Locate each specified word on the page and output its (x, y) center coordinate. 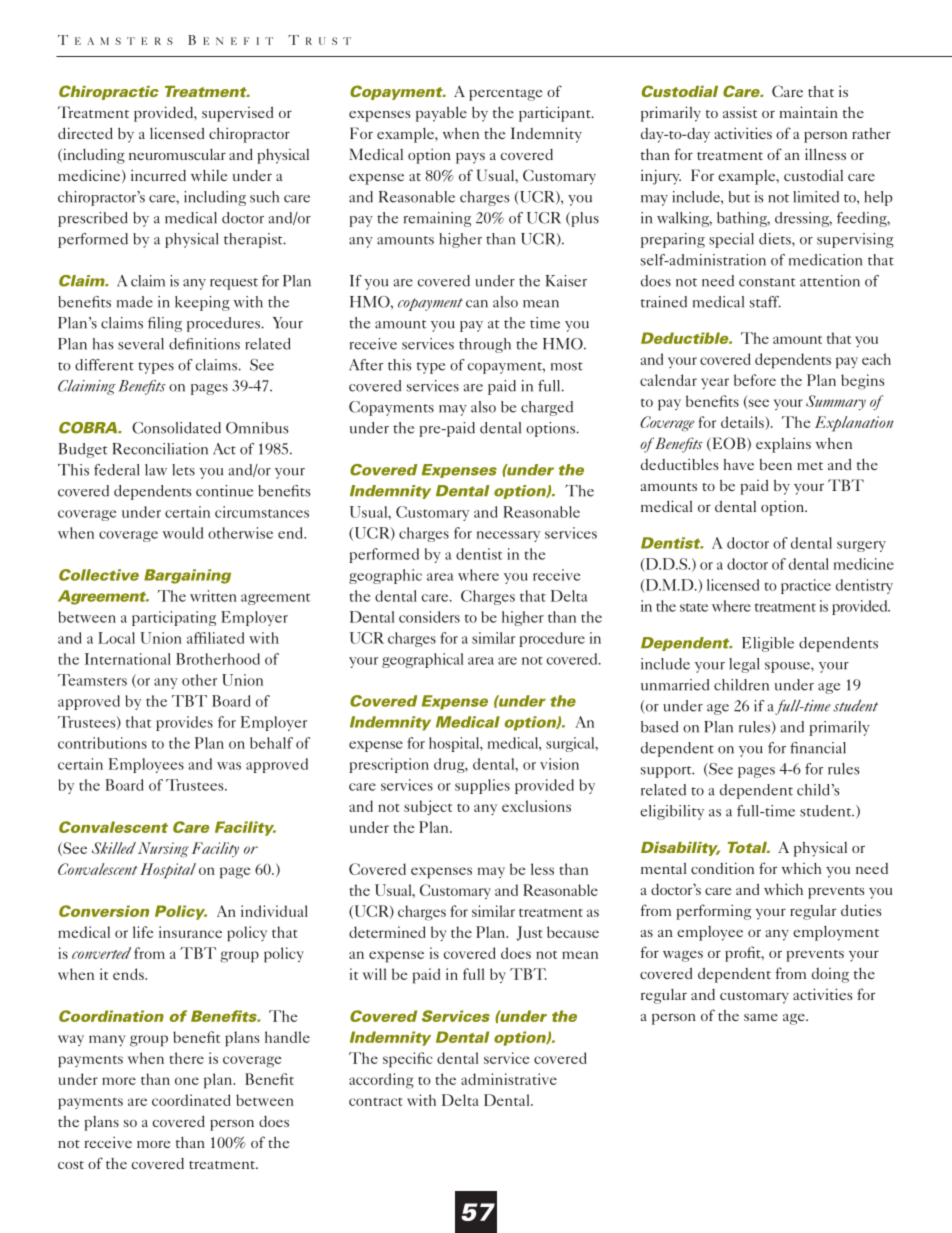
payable (441, 114)
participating (174, 618)
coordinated (191, 1100)
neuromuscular (177, 154)
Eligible (768, 644)
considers (429, 617)
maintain (809, 112)
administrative (509, 1079)
